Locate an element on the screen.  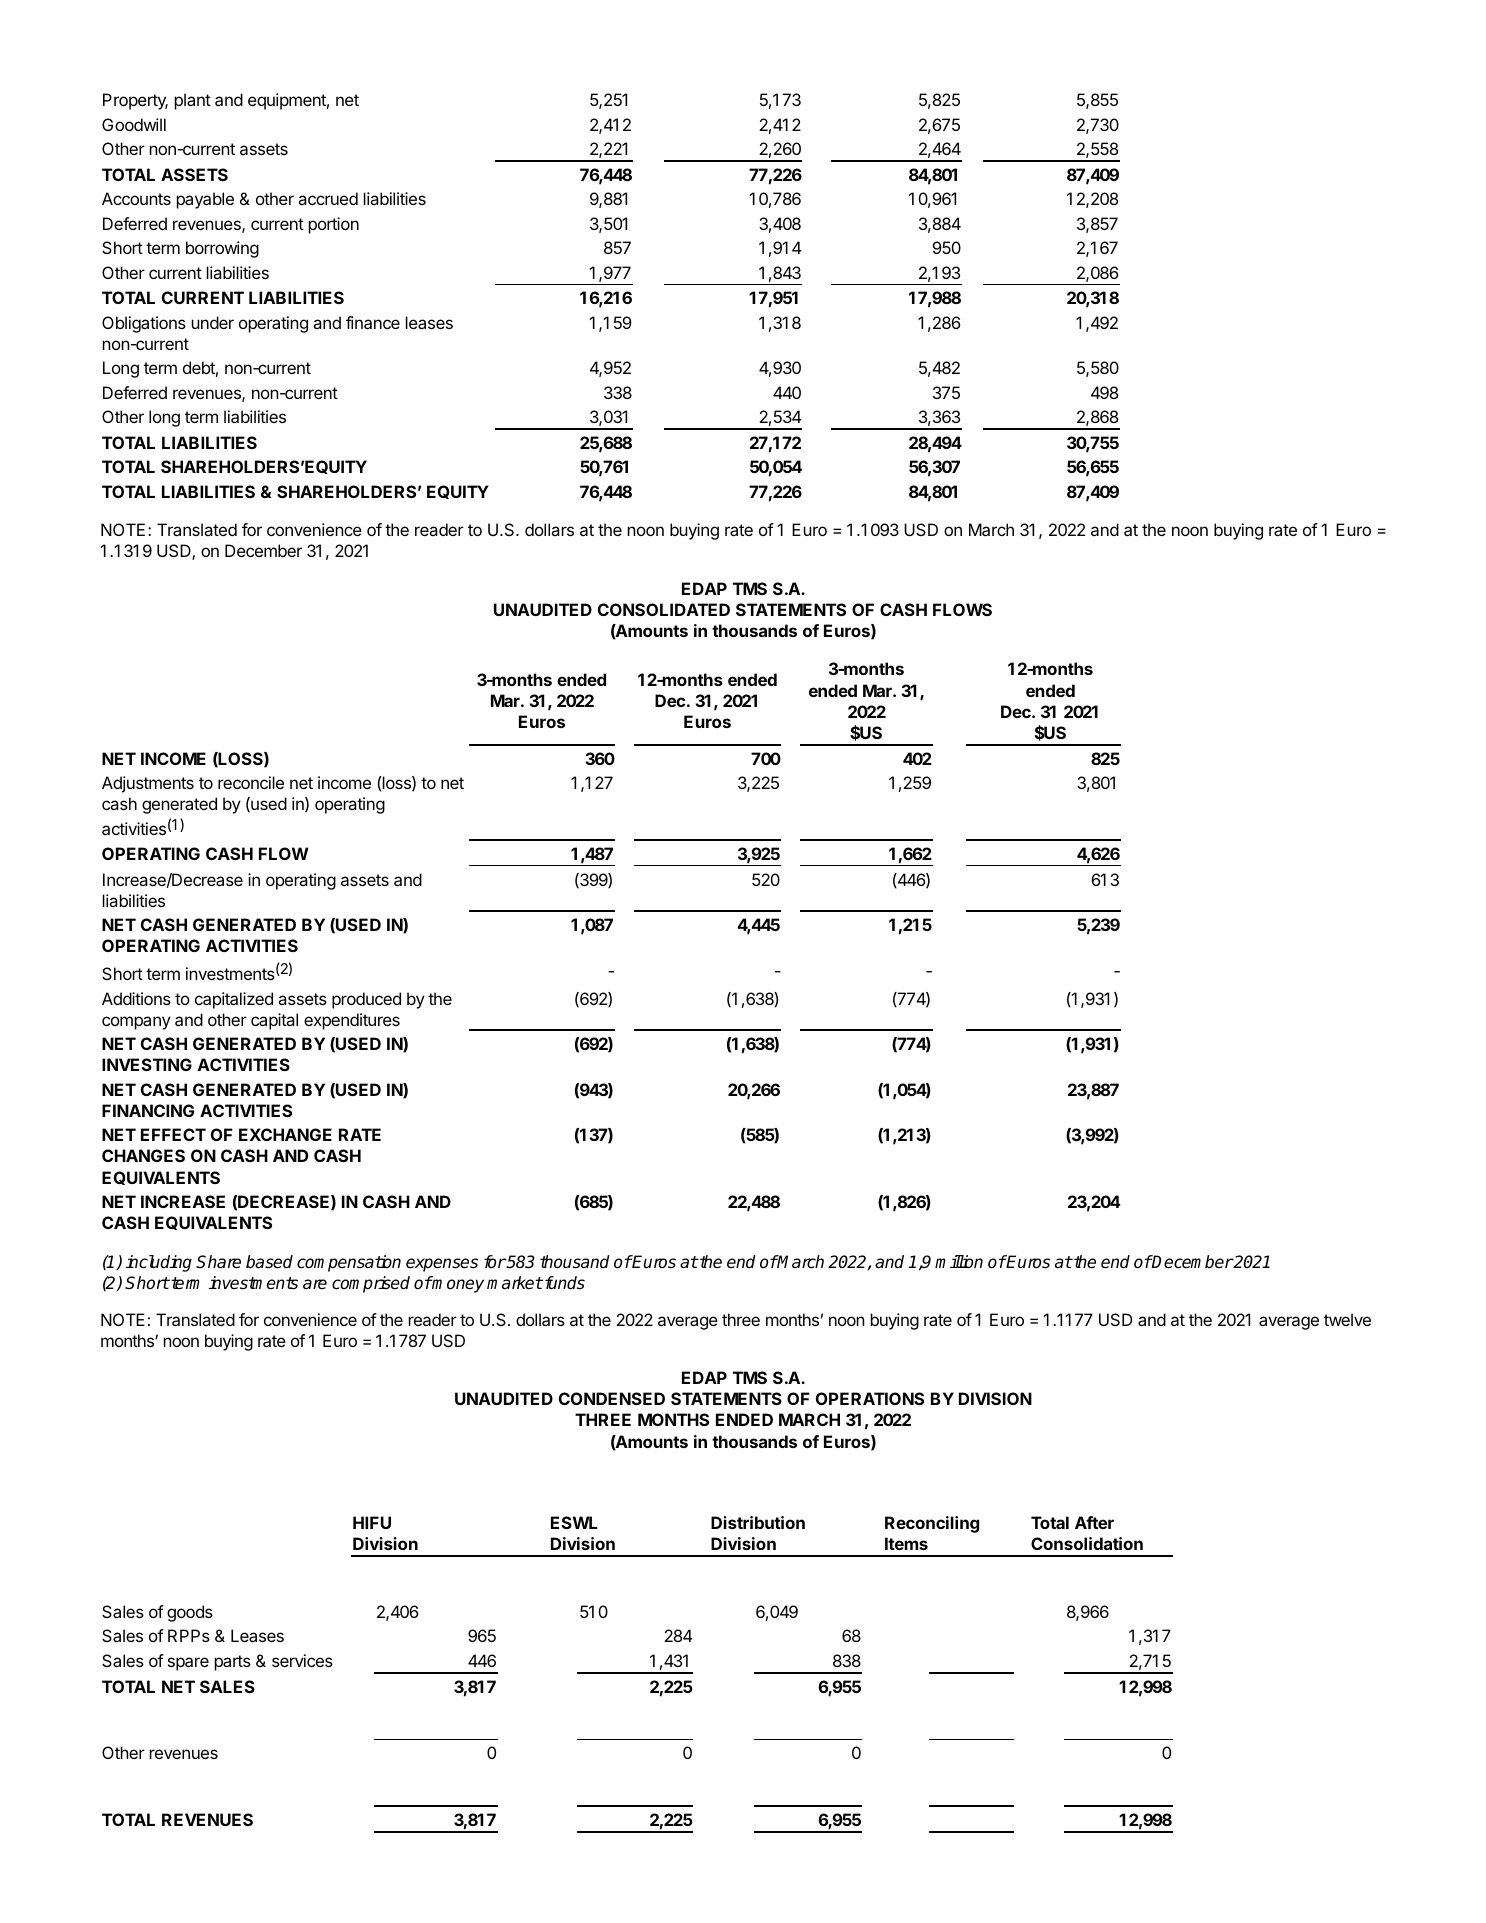
portion is located at coordinates (334, 225).
